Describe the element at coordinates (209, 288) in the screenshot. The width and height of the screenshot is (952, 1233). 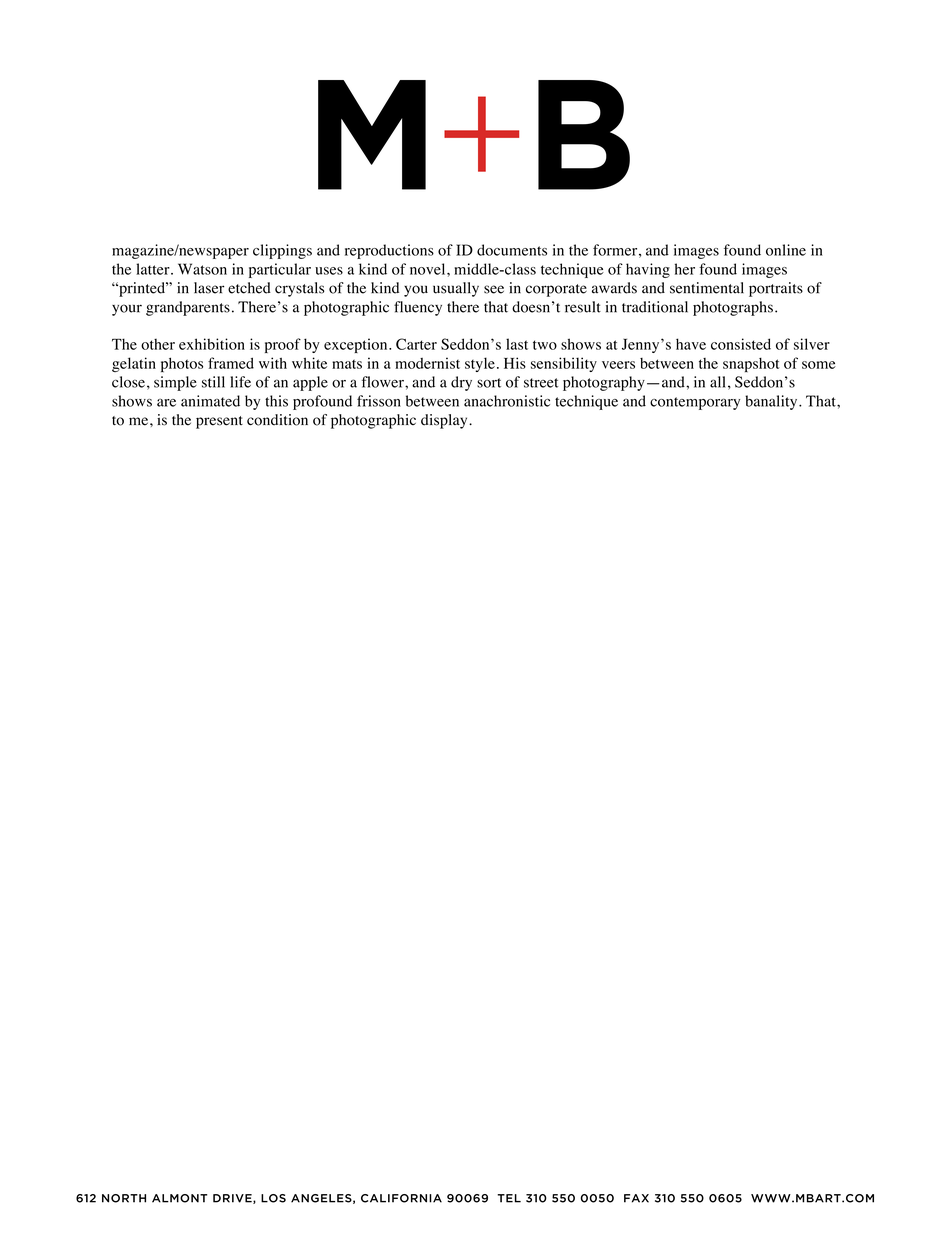
I see `laser` at that location.
